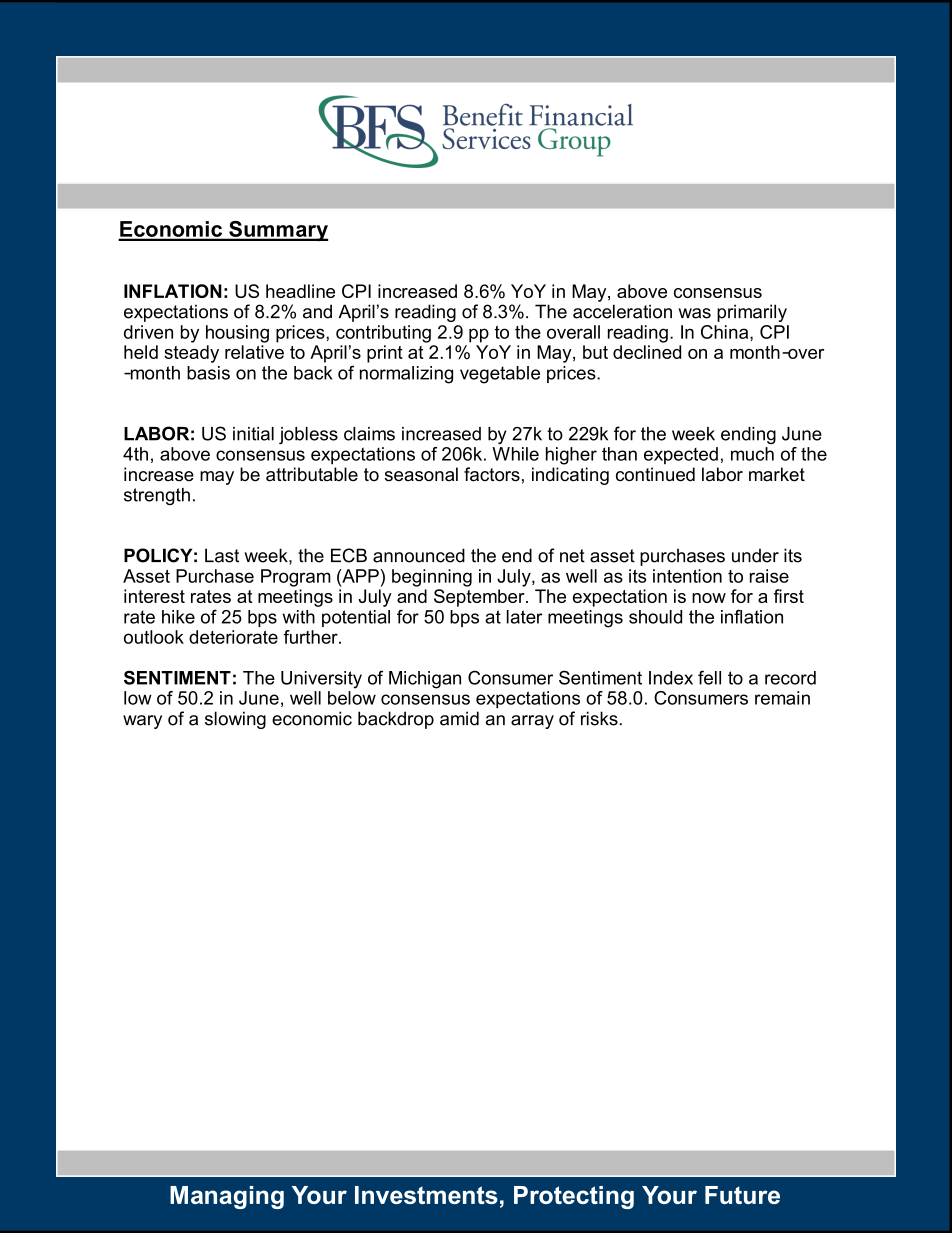 The width and height of the screenshot is (952, 1233). Describe the element at coordinates (426, 1195) in the screenshot. I see `Investments` at that location.
